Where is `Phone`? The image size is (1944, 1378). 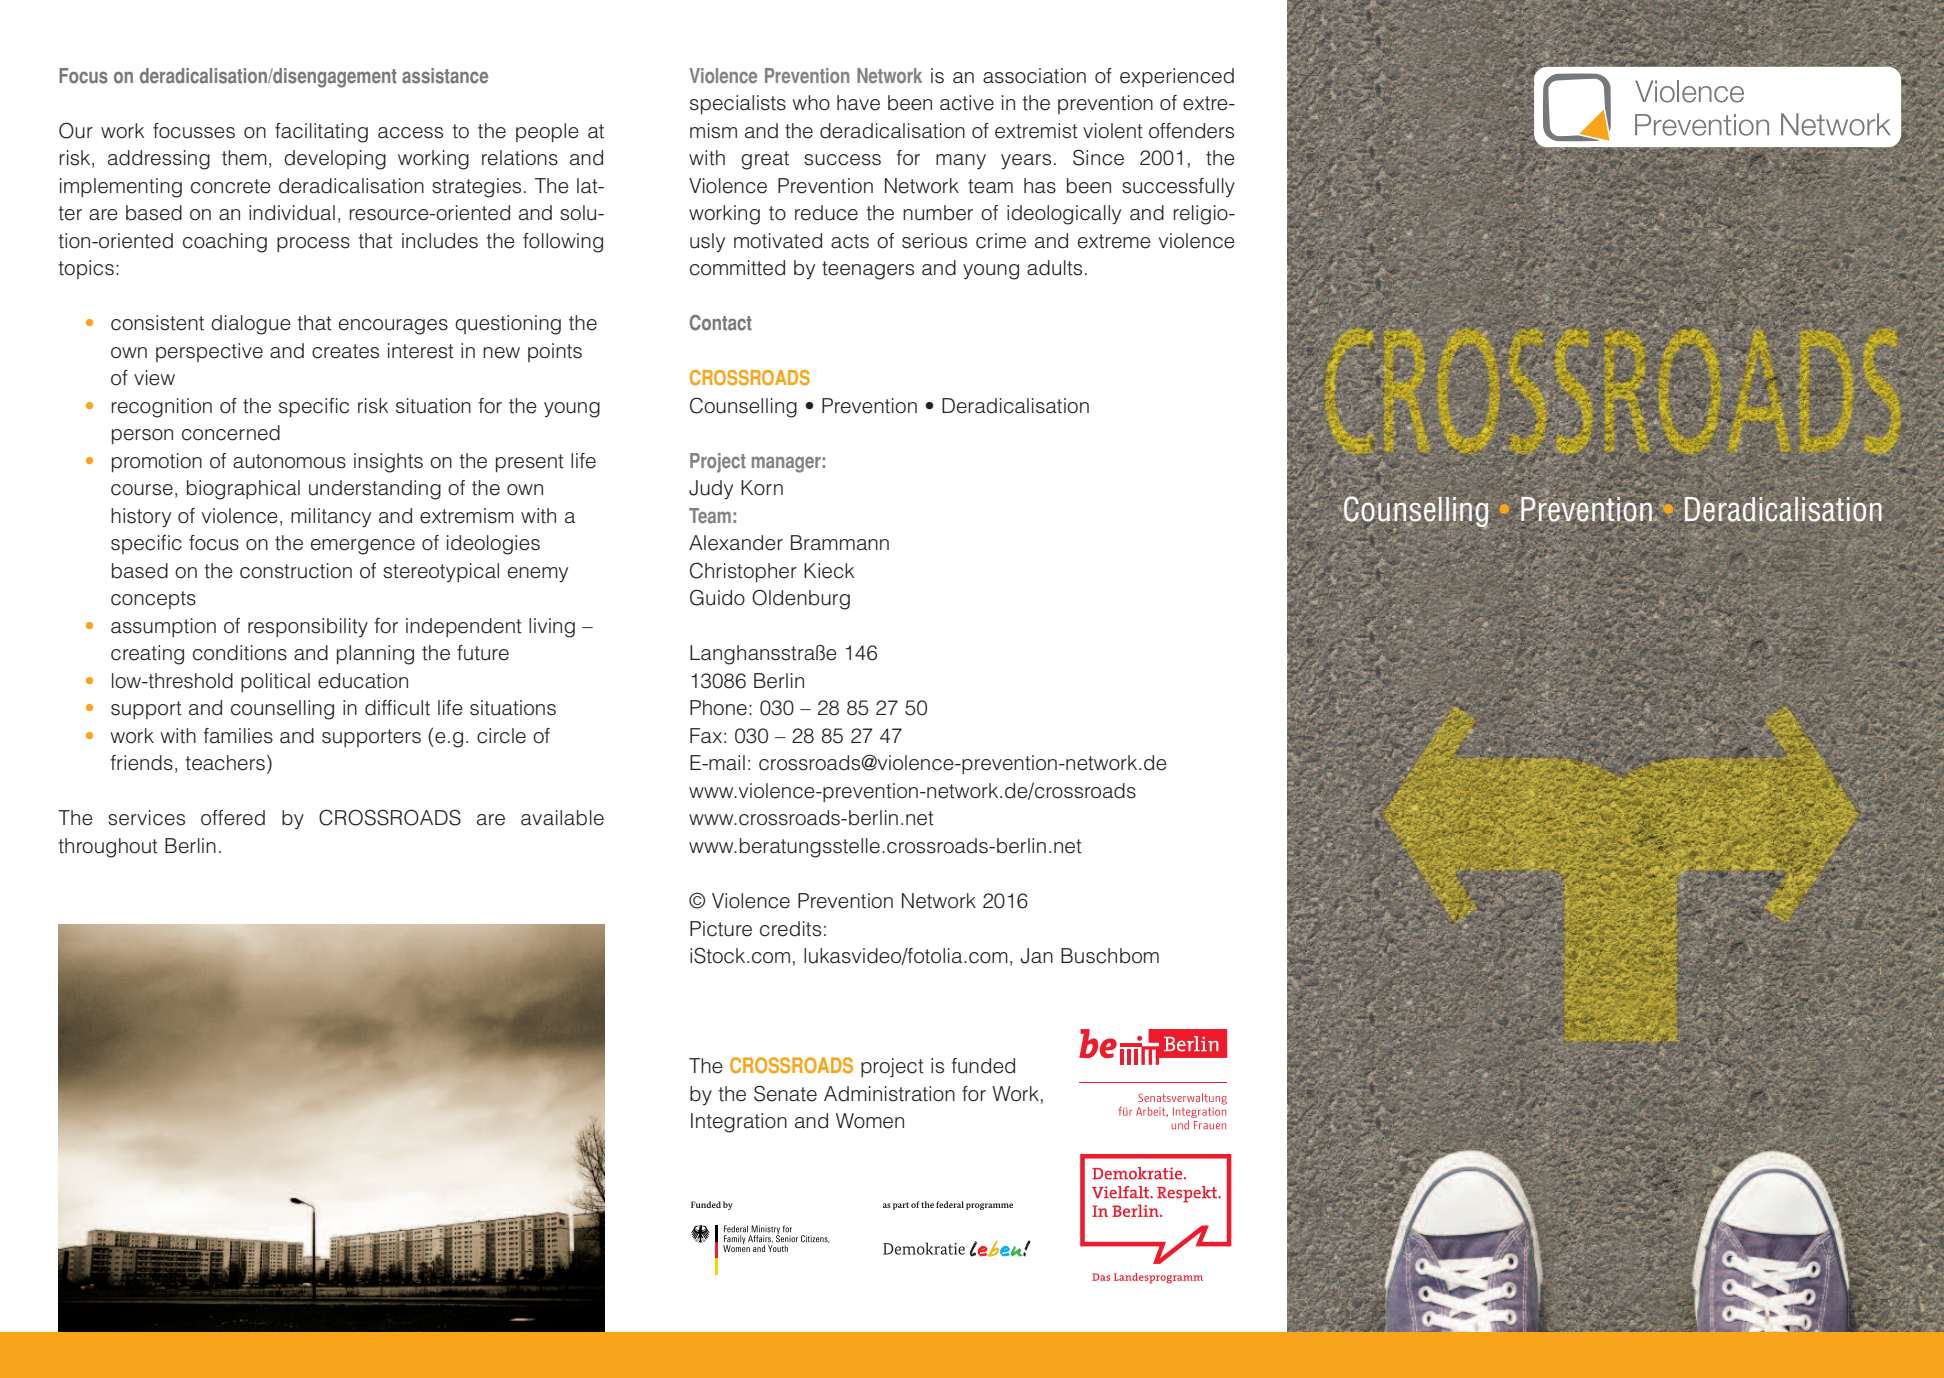
Phone is located at coordinates (718, 708).
